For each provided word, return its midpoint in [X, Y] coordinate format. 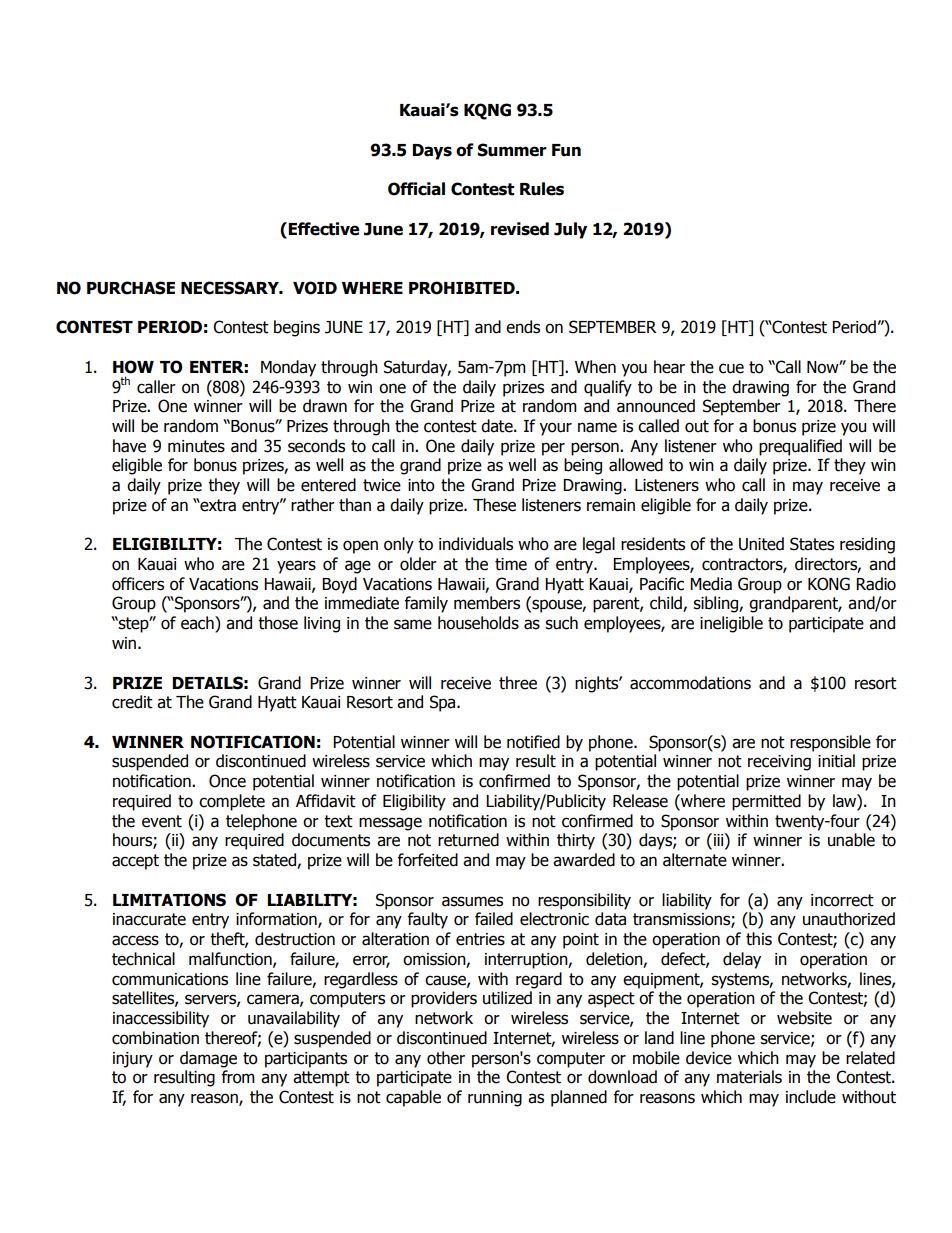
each [198, 624]
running [495, 1099]
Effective [322, 229]
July [570, 230]
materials [749, 1077]
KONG [829, 584]
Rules [542, 189]
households [478, 623]
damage [208, 1059]
